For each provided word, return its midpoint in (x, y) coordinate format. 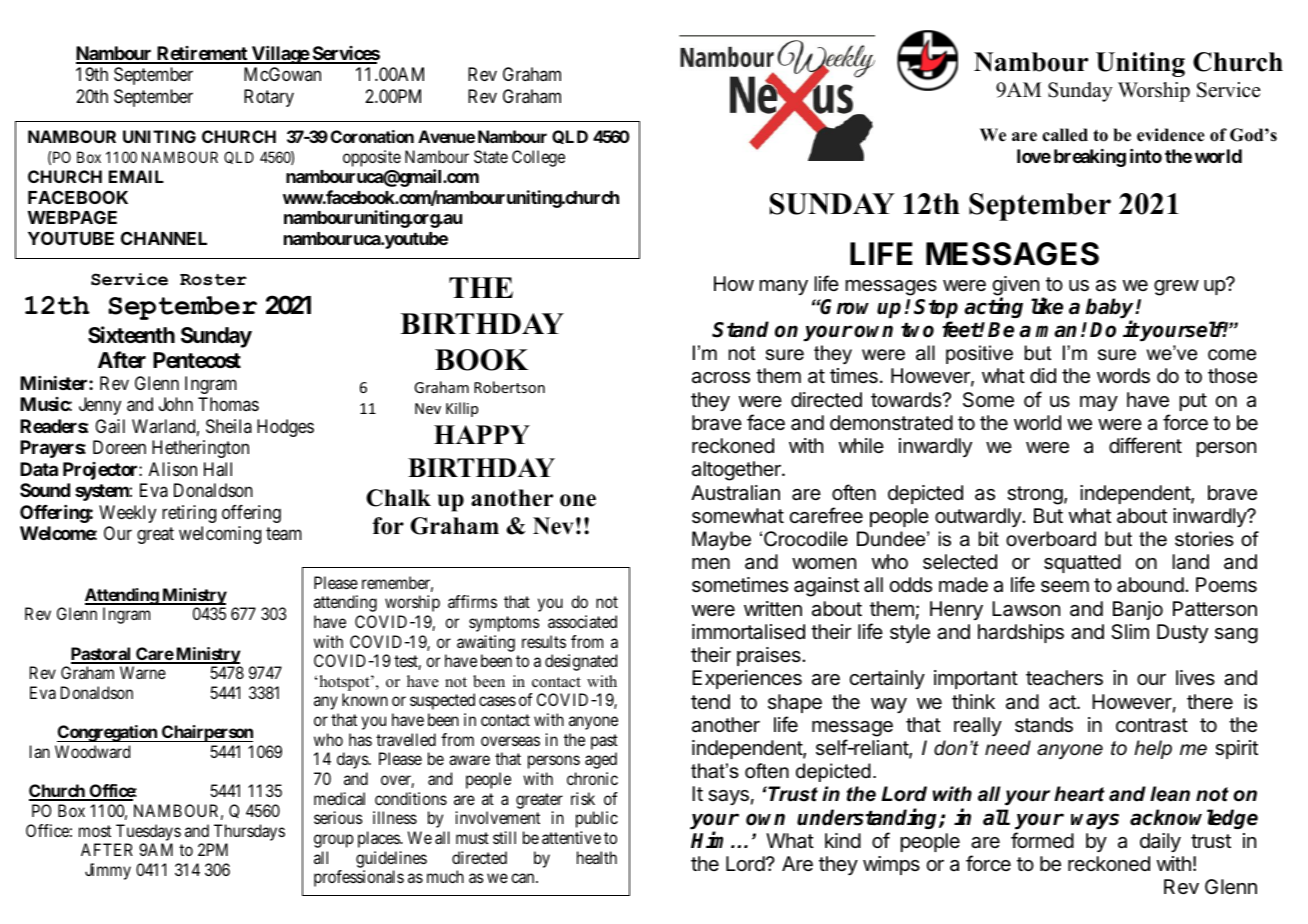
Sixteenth (131, 335)
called (1065, 135)
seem (1065, 587)
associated (582, 621)
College (538, 158)
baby (1111, 309)
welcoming (220, 535)
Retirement (202, 54)
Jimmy (108, 871)
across (721, 378)
